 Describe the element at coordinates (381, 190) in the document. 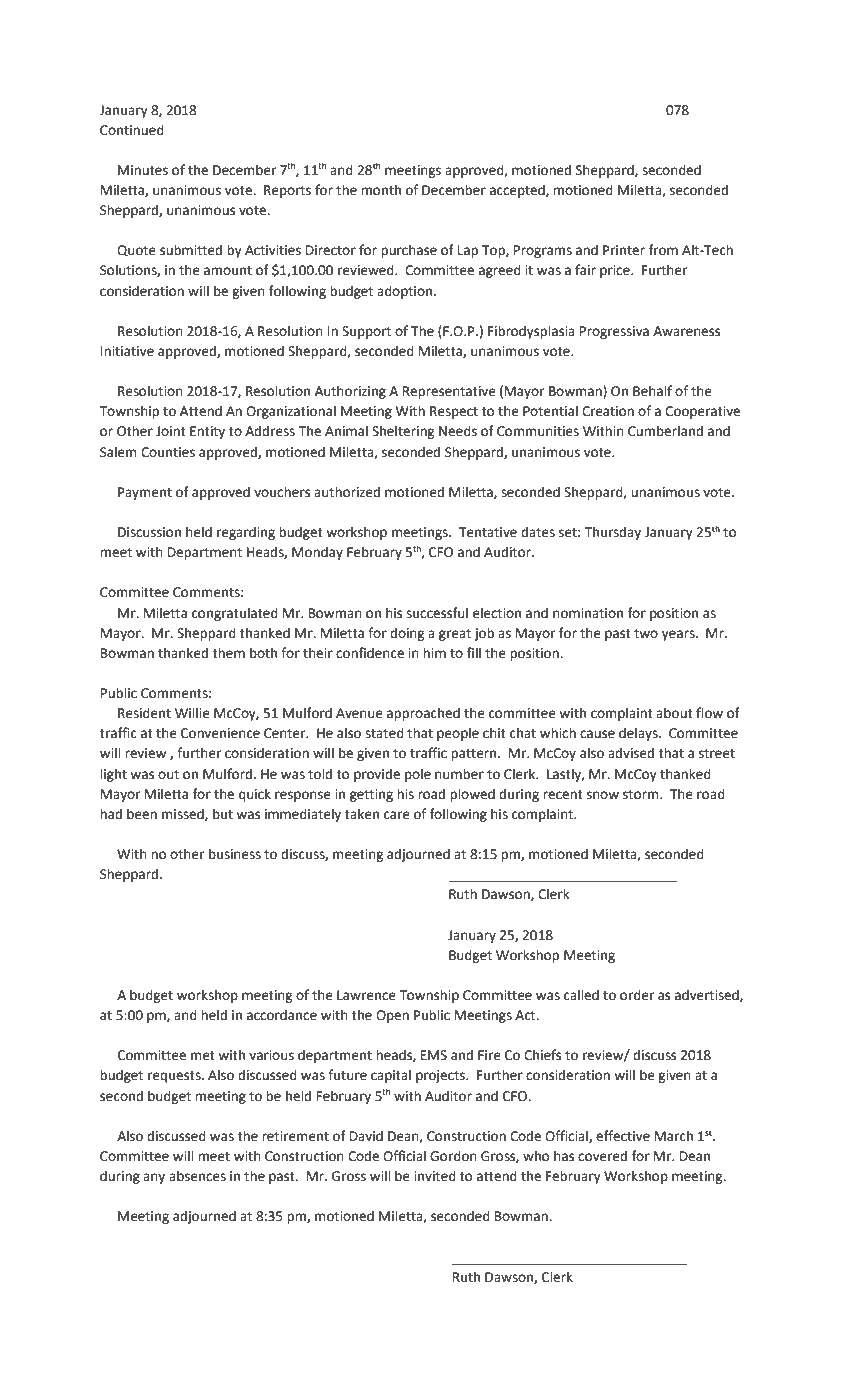

I see `month` at that location.
